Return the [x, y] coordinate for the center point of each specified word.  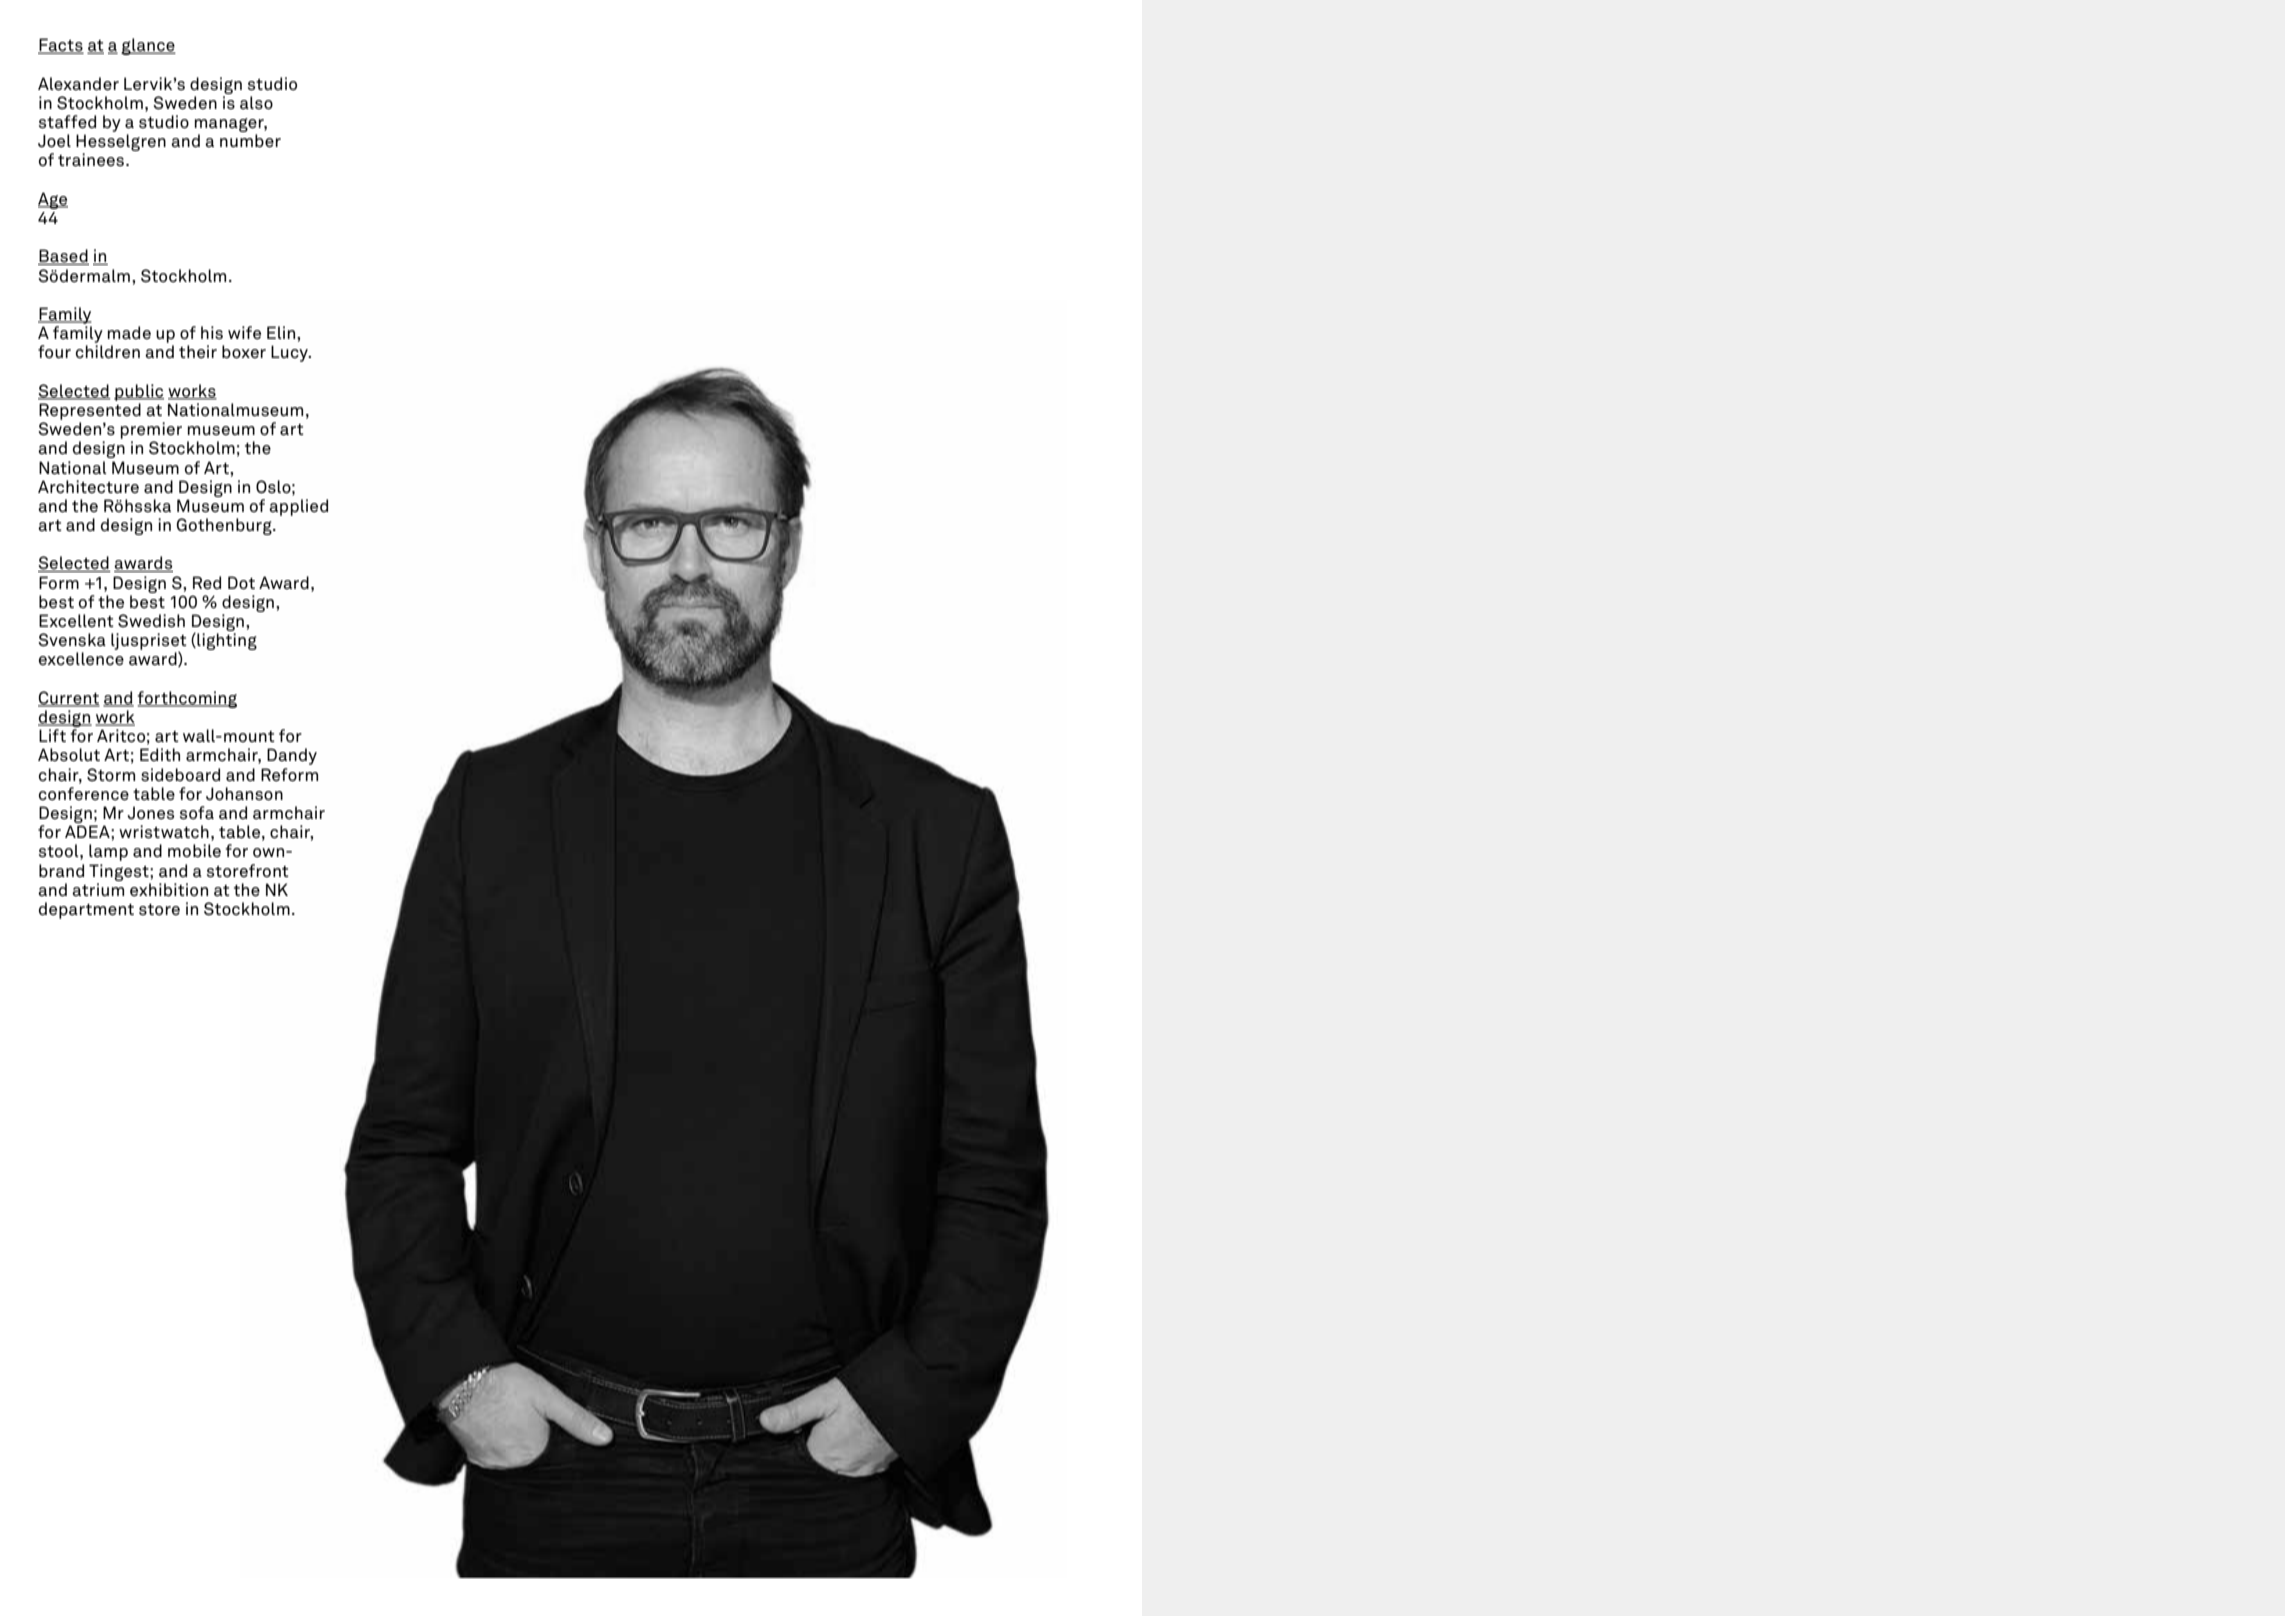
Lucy [290, 353]
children [108, 352]
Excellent [76, 621]
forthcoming [187, 699]
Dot [241, 583]
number [250, 141]
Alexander [78, 84]
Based [63, 257]
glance [148, 46]
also [256, 103]
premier [151, 430]
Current [69, 699]
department [86, 910]
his [212, 332]
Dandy [292, 756]
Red [207, 583]
